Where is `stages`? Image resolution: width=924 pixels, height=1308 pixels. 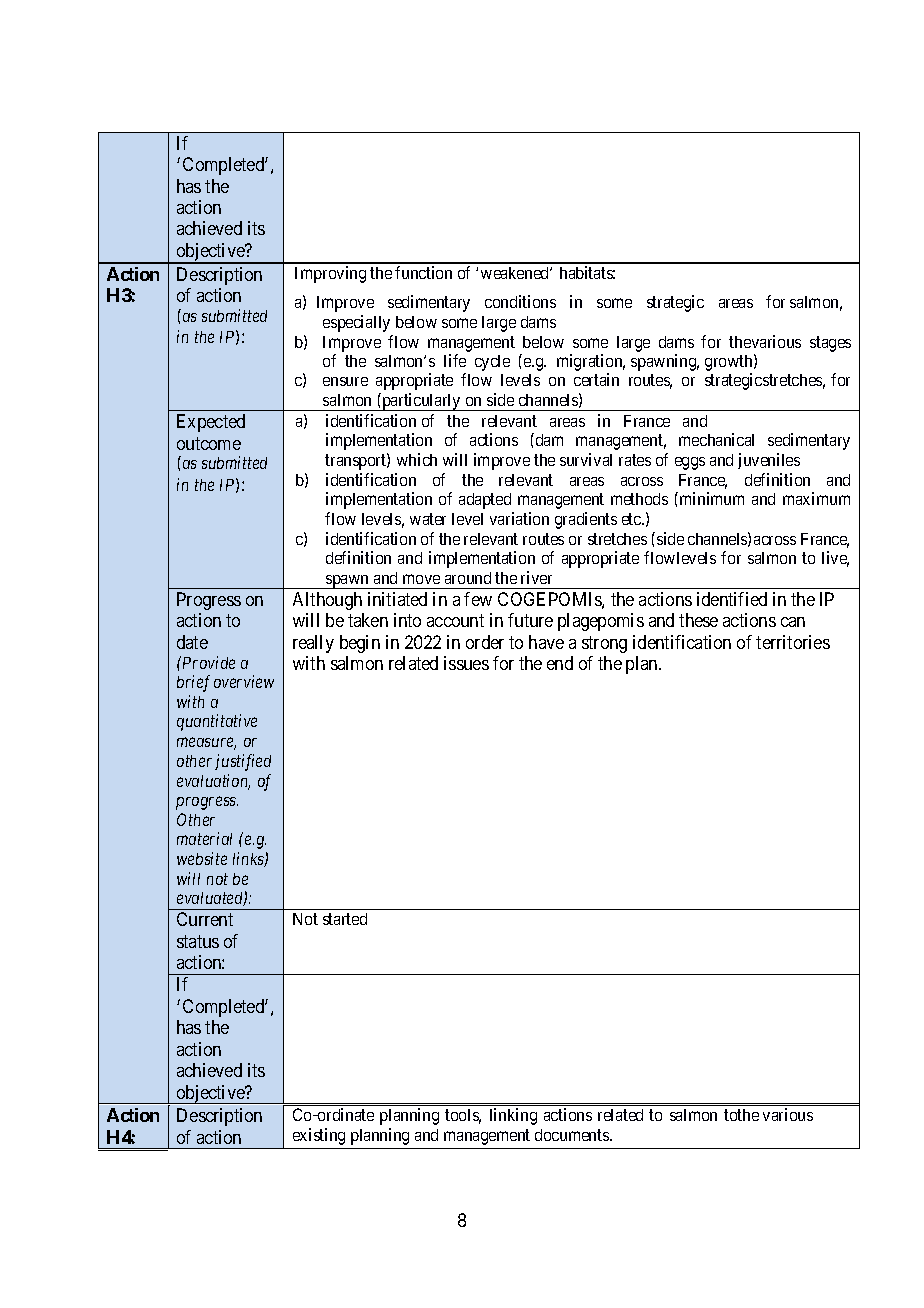
stages is located at coordinates (830, 344).
